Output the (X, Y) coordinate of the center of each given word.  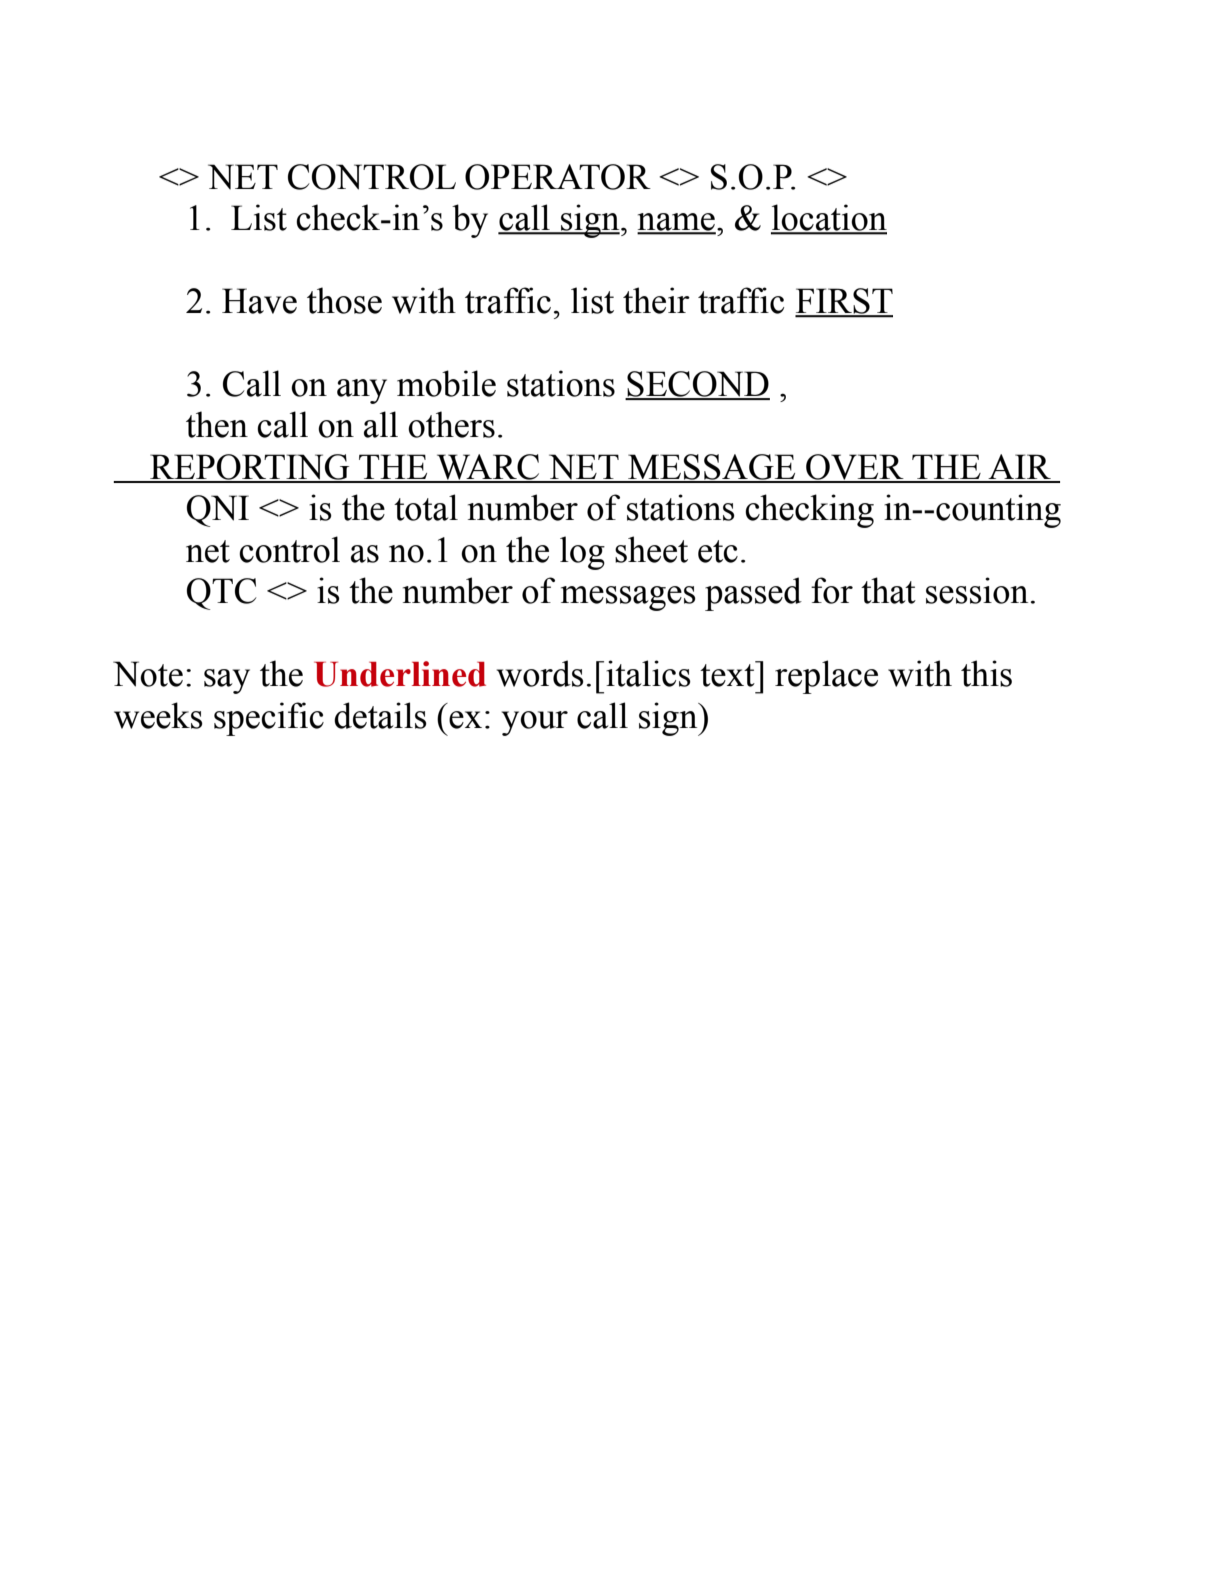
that (888, 590)
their (656, 300)
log (582, 553)
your (535, 723)
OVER (855, 468)
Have (259, 301)
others (451, 424)
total (426, 507)
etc (718, 551)
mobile (446, 383)
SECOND (697, 385)
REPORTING (250, 468)
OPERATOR (558, 177)
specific (269, 719)
